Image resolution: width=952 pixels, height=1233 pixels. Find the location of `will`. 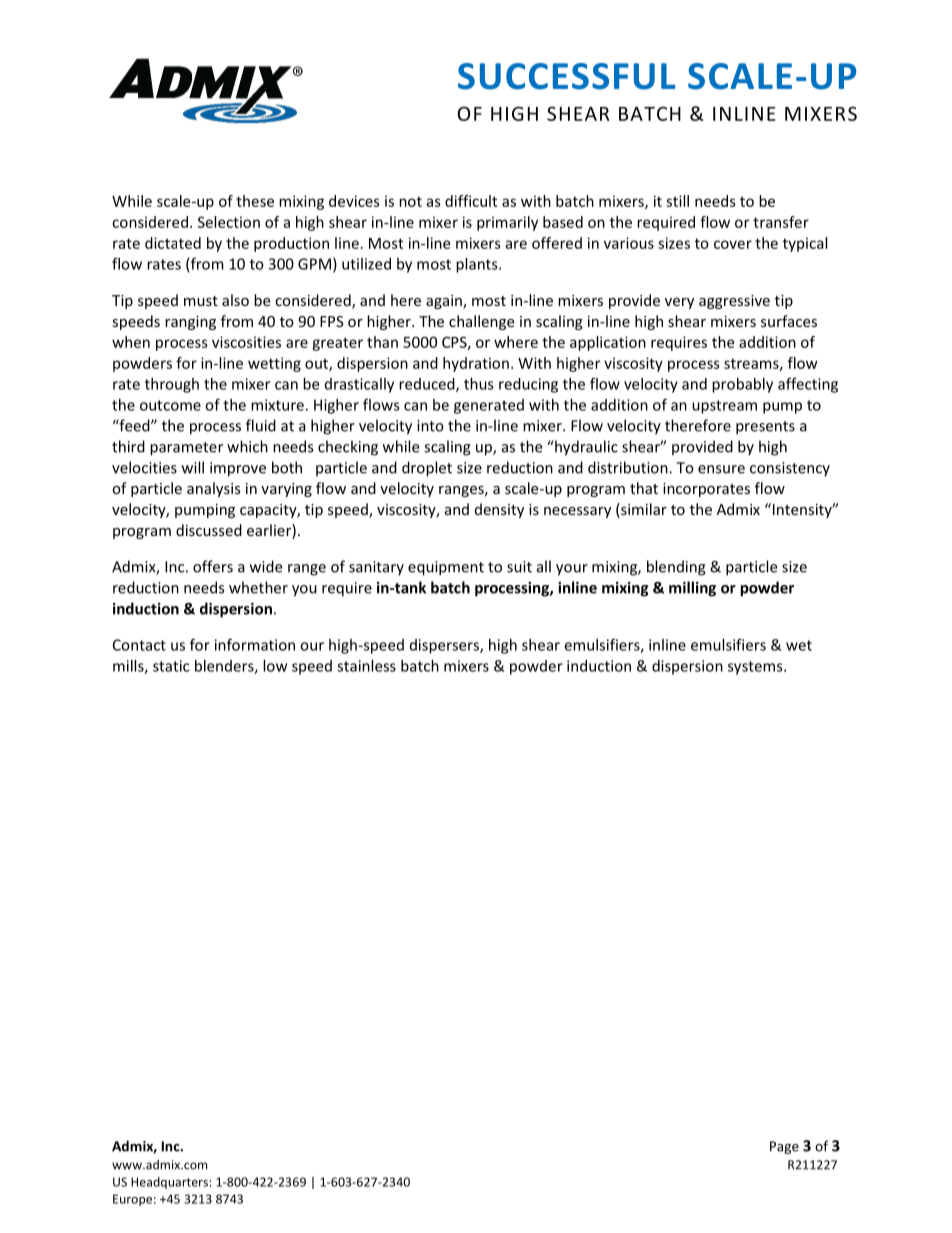

will is located at coordinates (193, 467).
